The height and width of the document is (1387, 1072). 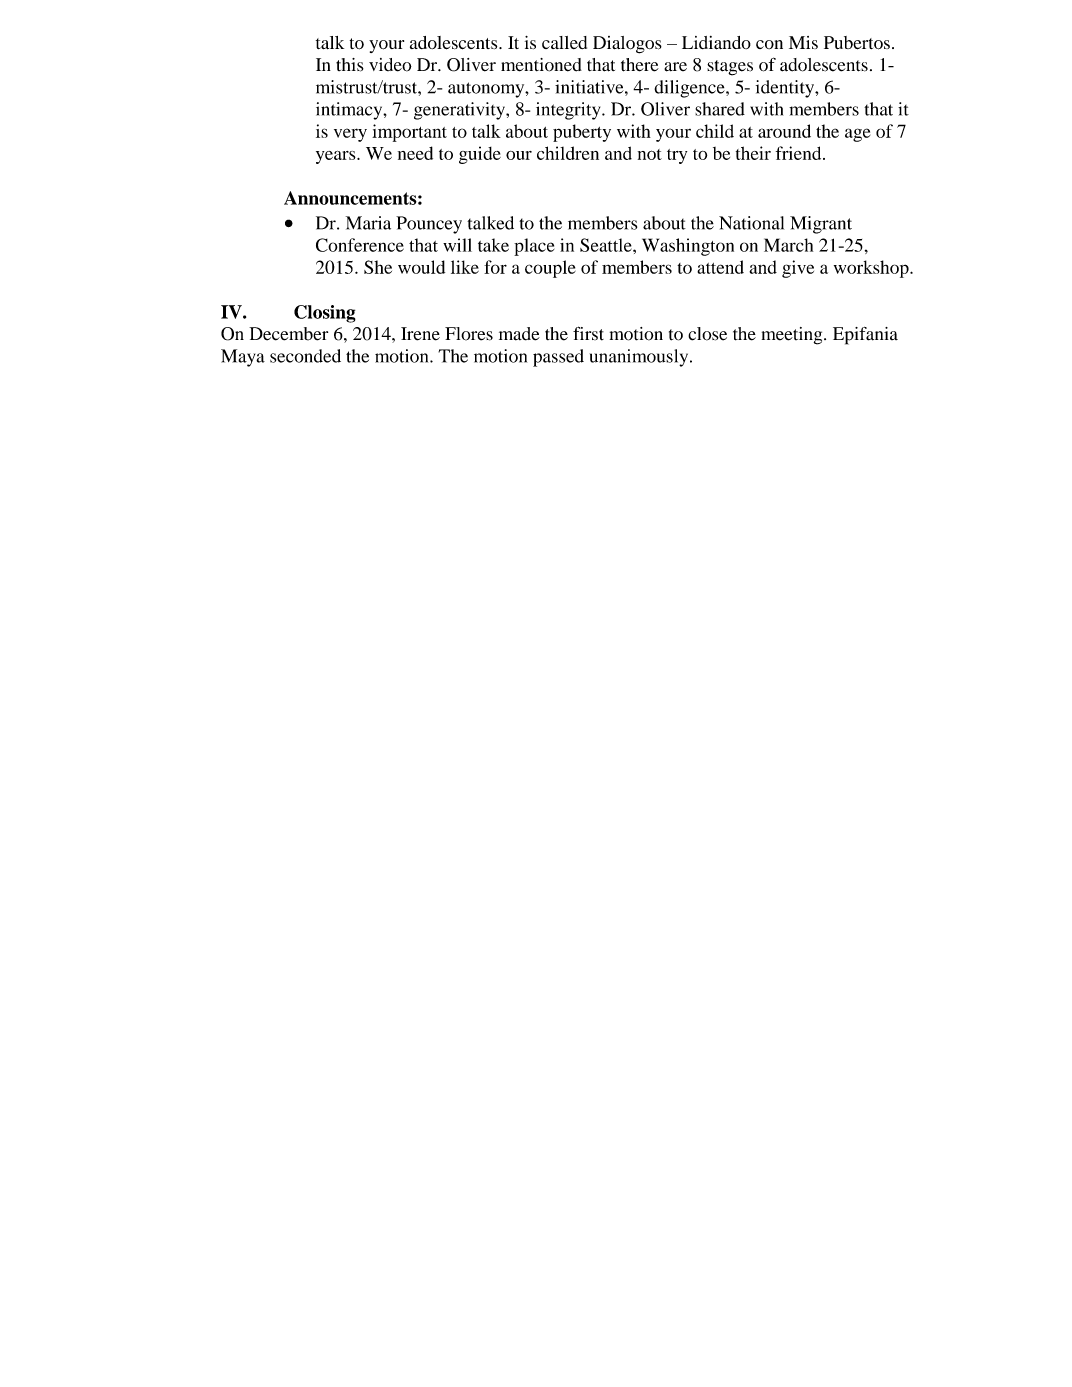 What do you see at coordinates (350, 65) in the document?
I see `this` at bounding box center [350, 65].
